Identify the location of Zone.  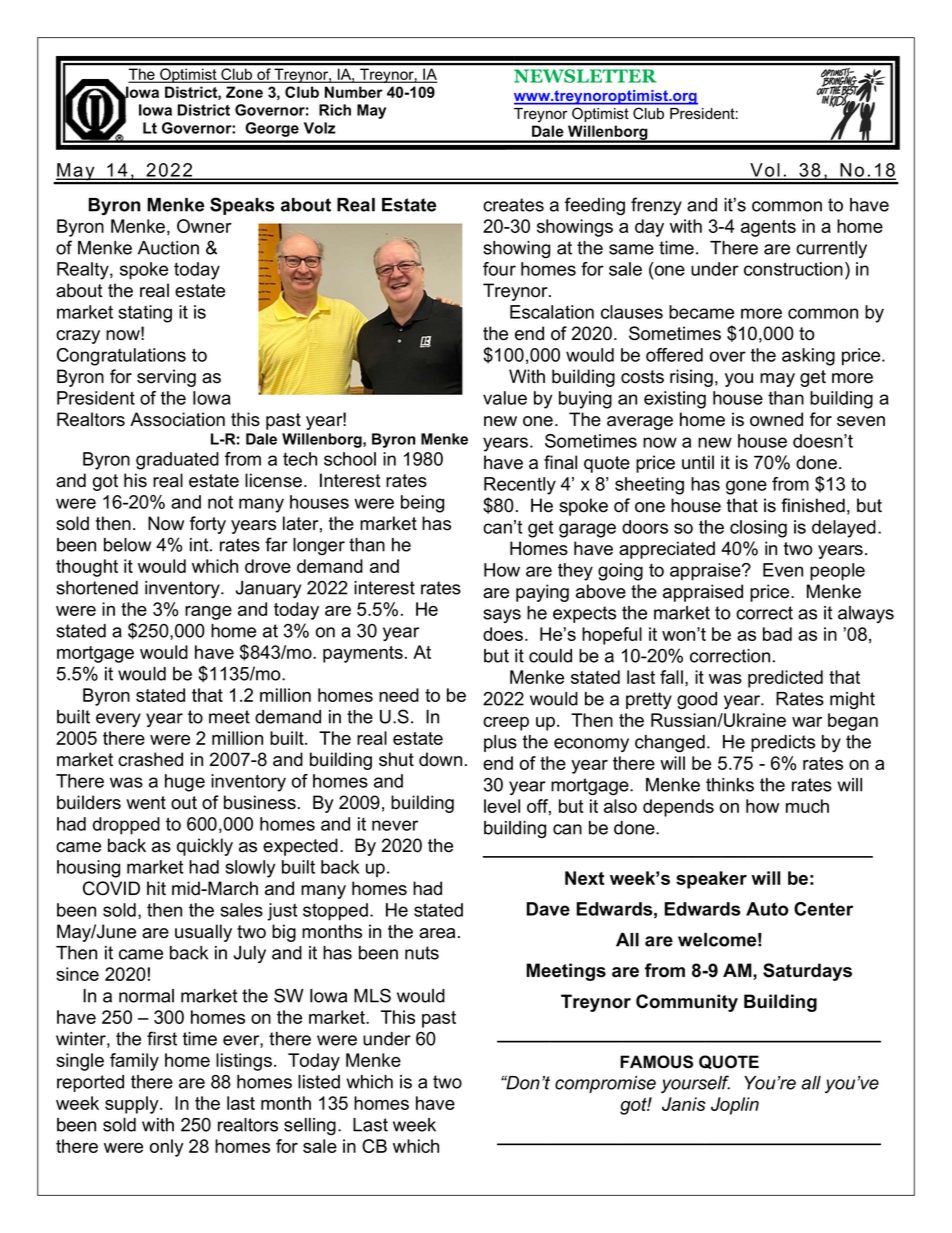
(244, 92).
